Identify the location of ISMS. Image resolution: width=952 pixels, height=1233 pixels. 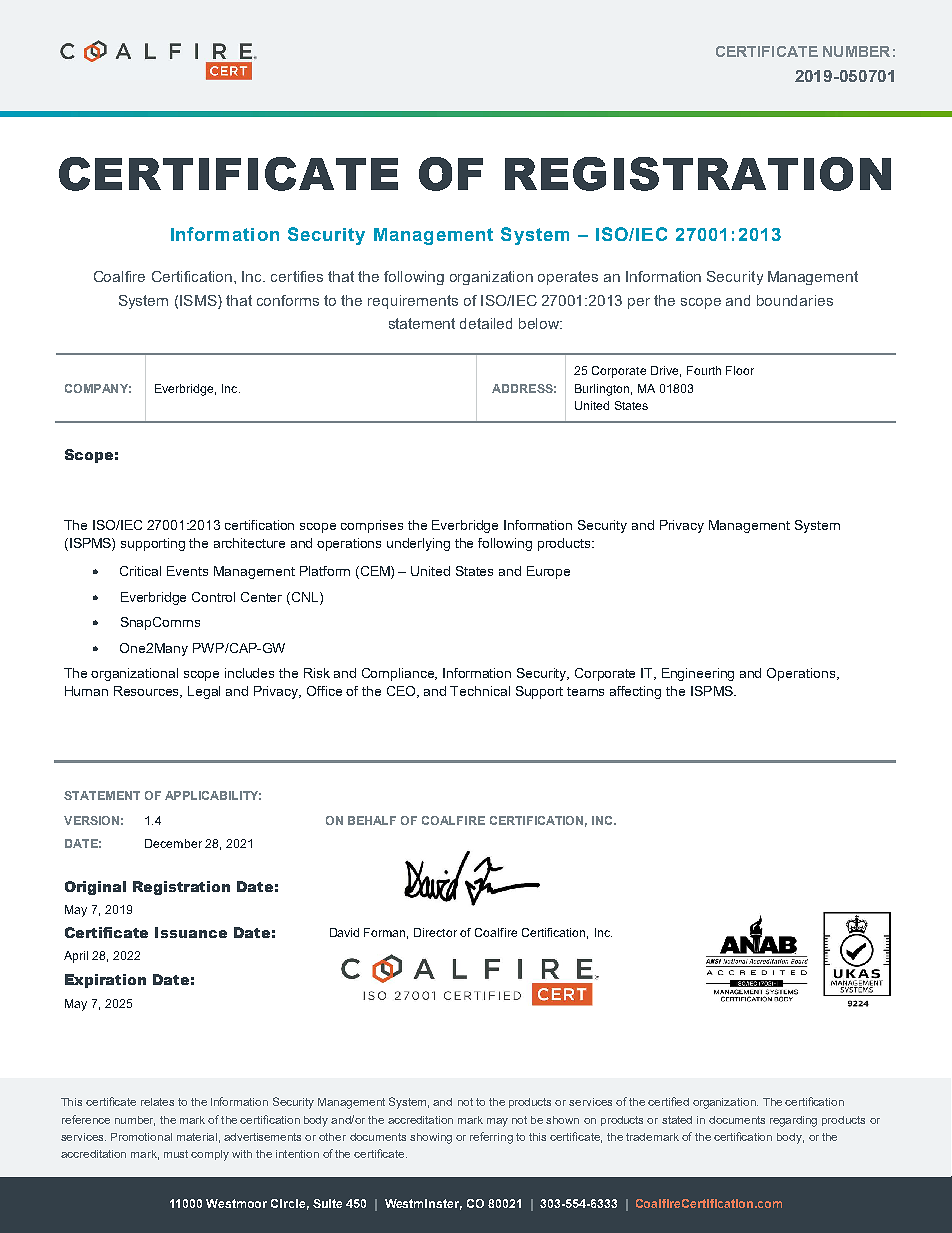
(199, 300).
